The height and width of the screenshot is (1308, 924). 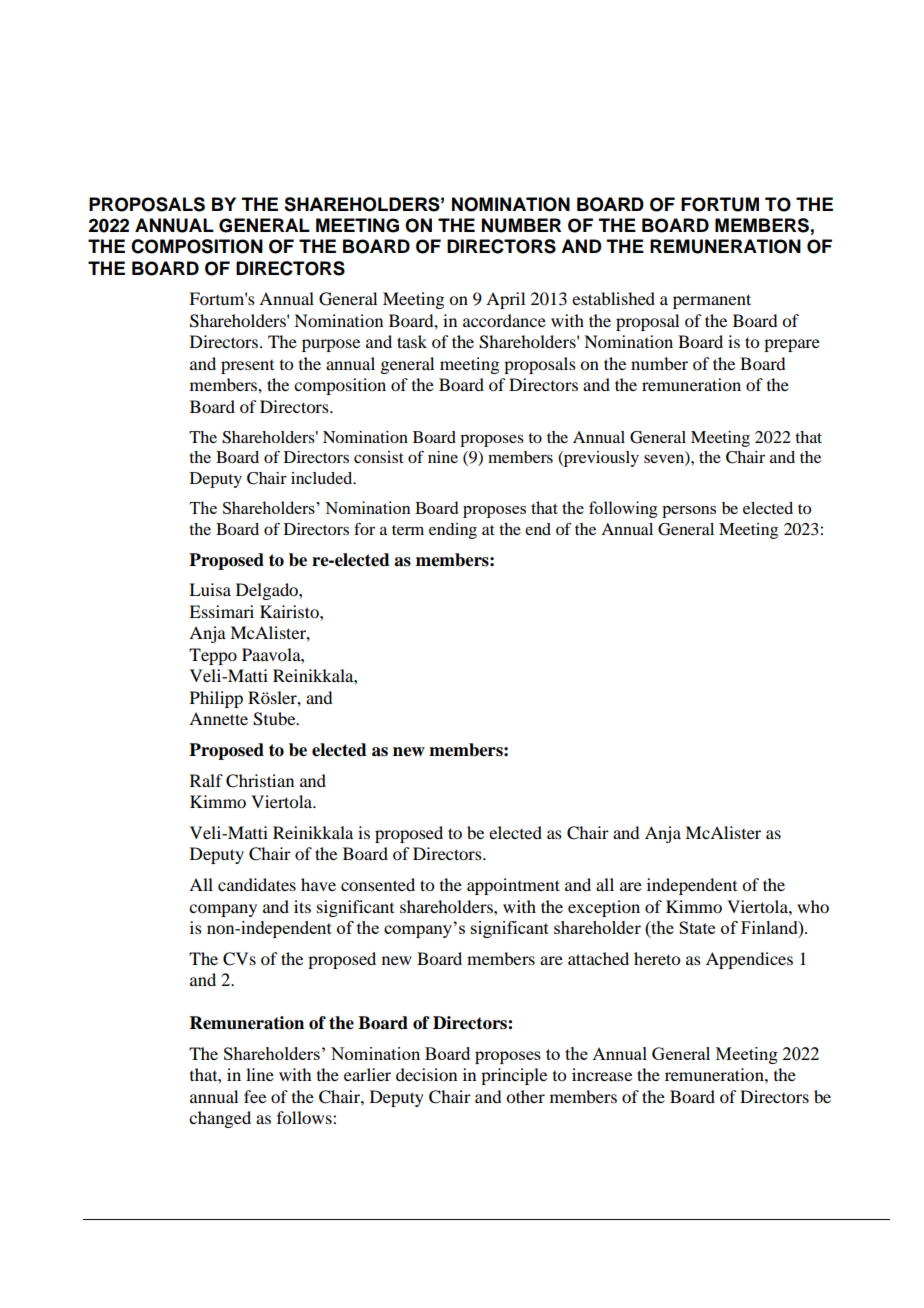 I want to click on fee, so click(x=255, y=1096).
